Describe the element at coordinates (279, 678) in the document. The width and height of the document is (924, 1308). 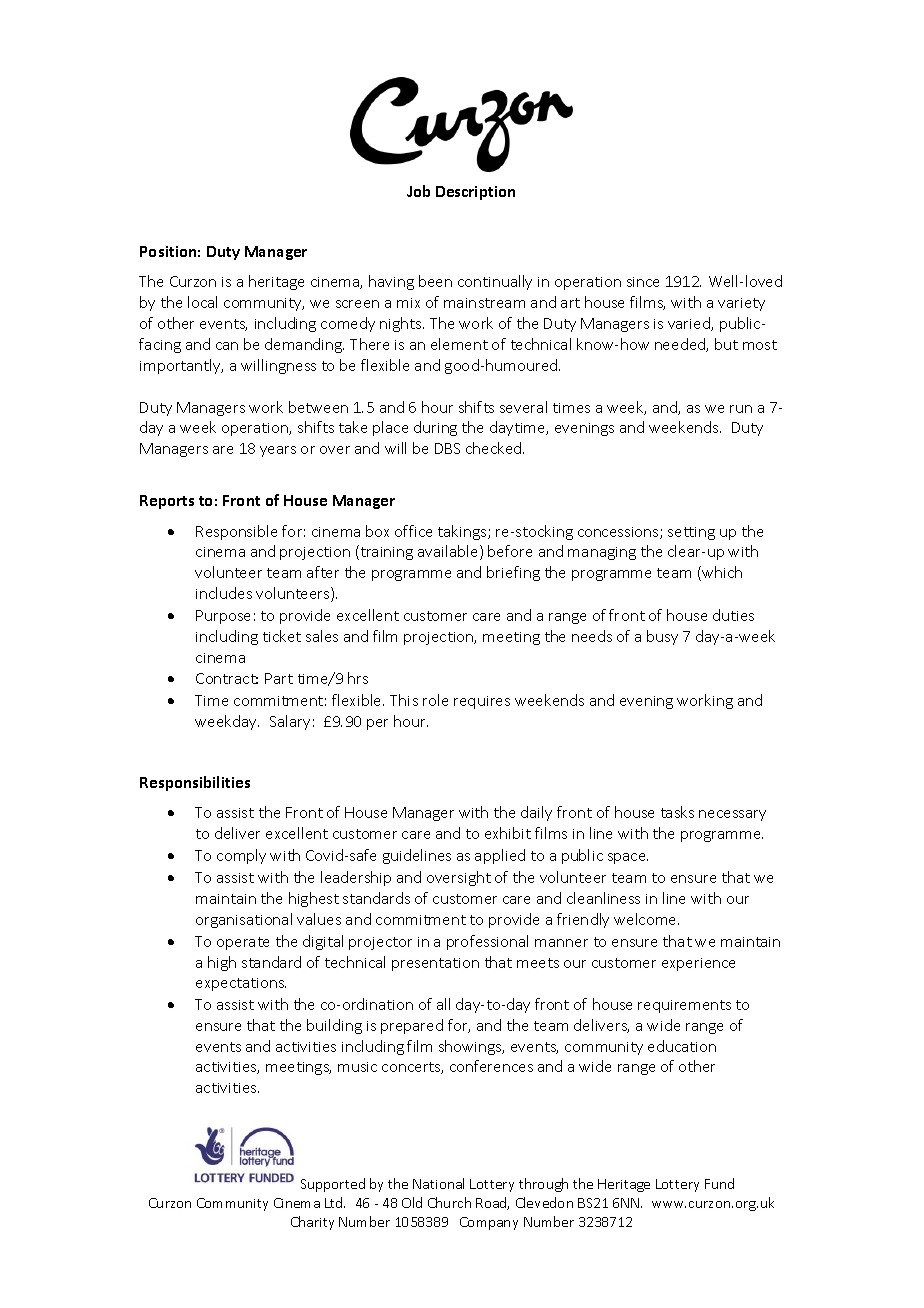
I see `Part` at that location.
